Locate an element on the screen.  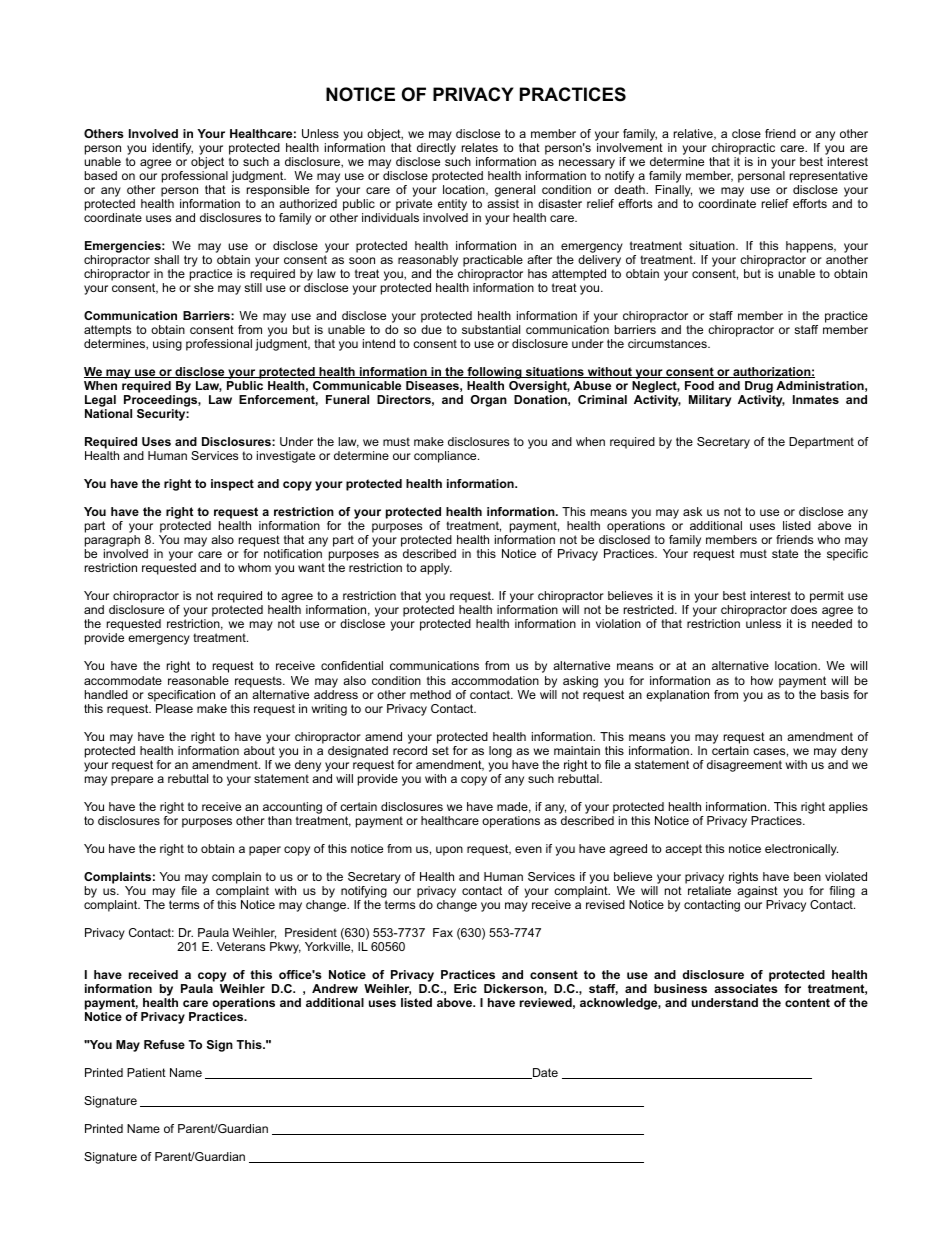
chiropractic is located at coordinates (742, 150).
